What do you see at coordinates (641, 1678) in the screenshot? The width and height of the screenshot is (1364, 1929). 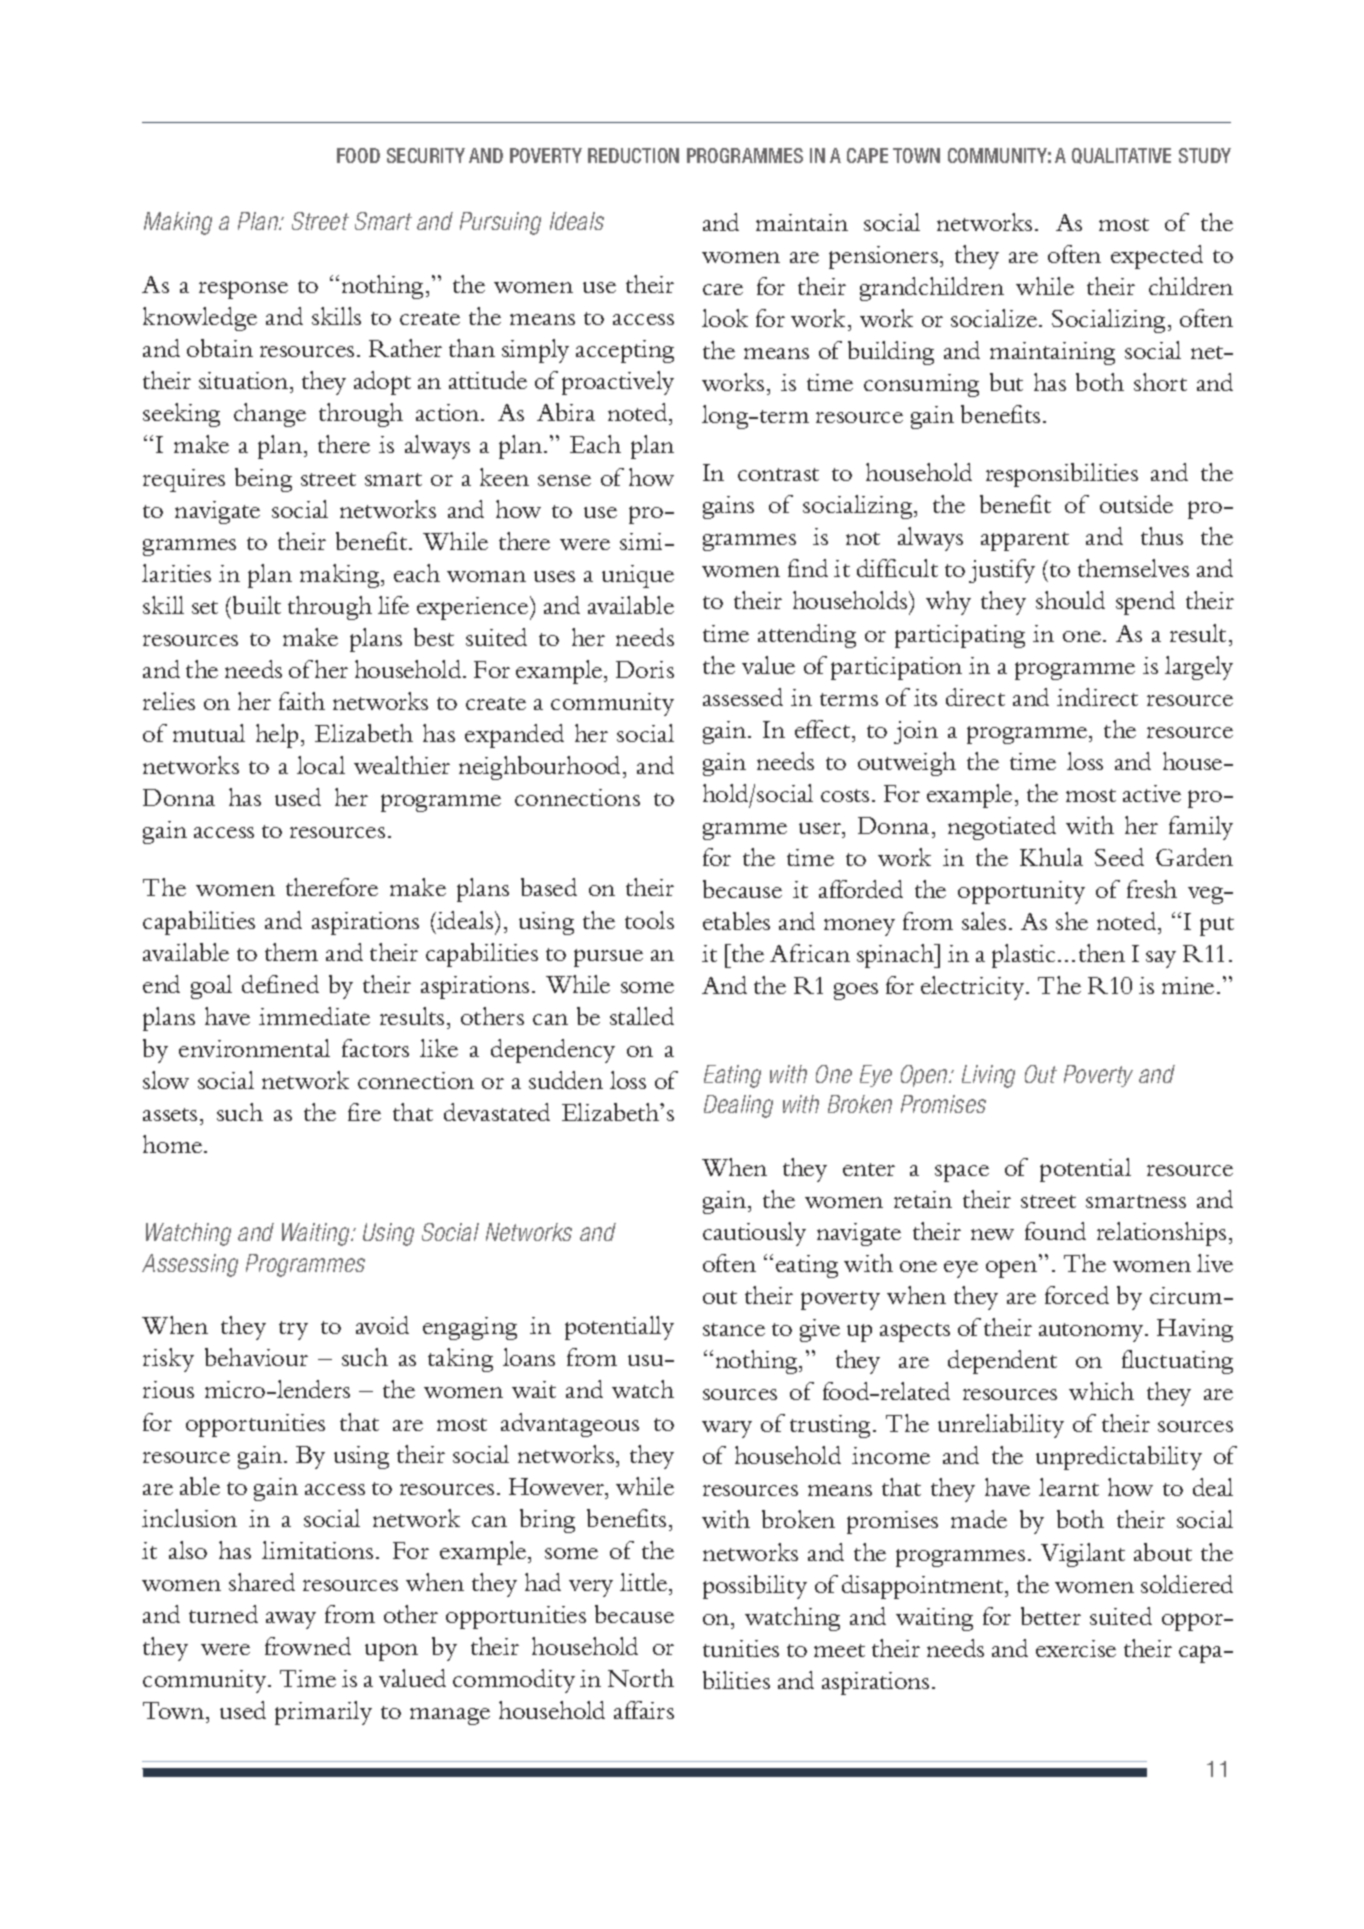 I see `North` at bounding box center [641, 1678].
